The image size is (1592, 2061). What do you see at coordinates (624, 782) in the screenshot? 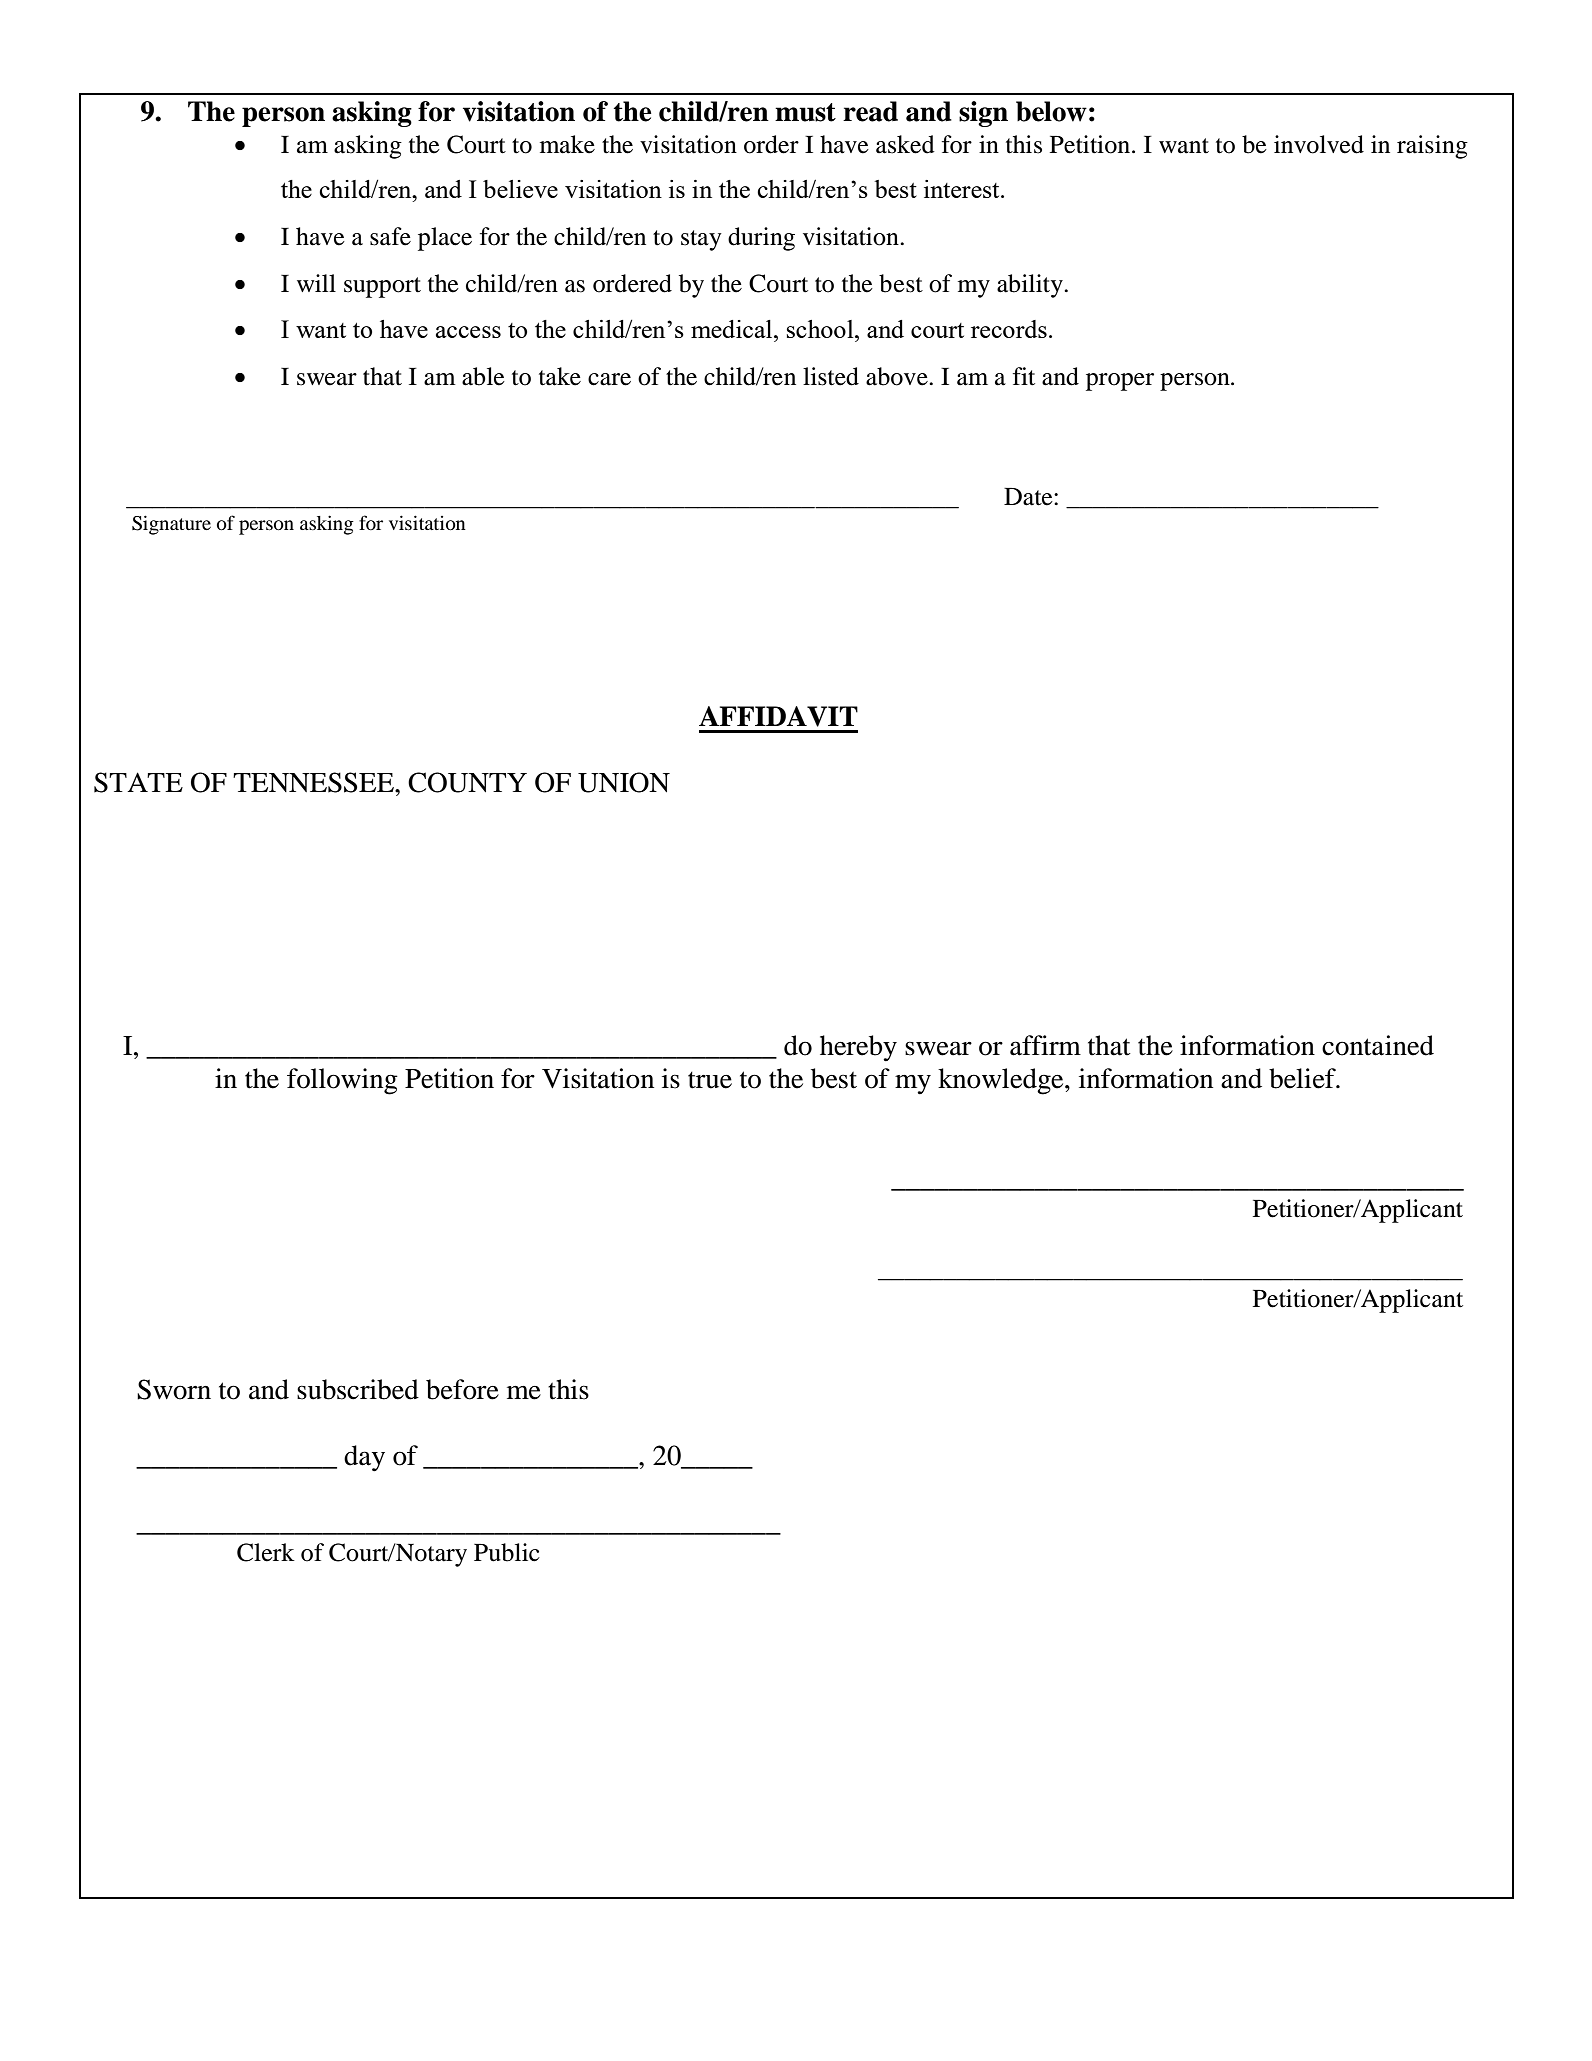
I see `UNION` at bounding box center [624, 782].
